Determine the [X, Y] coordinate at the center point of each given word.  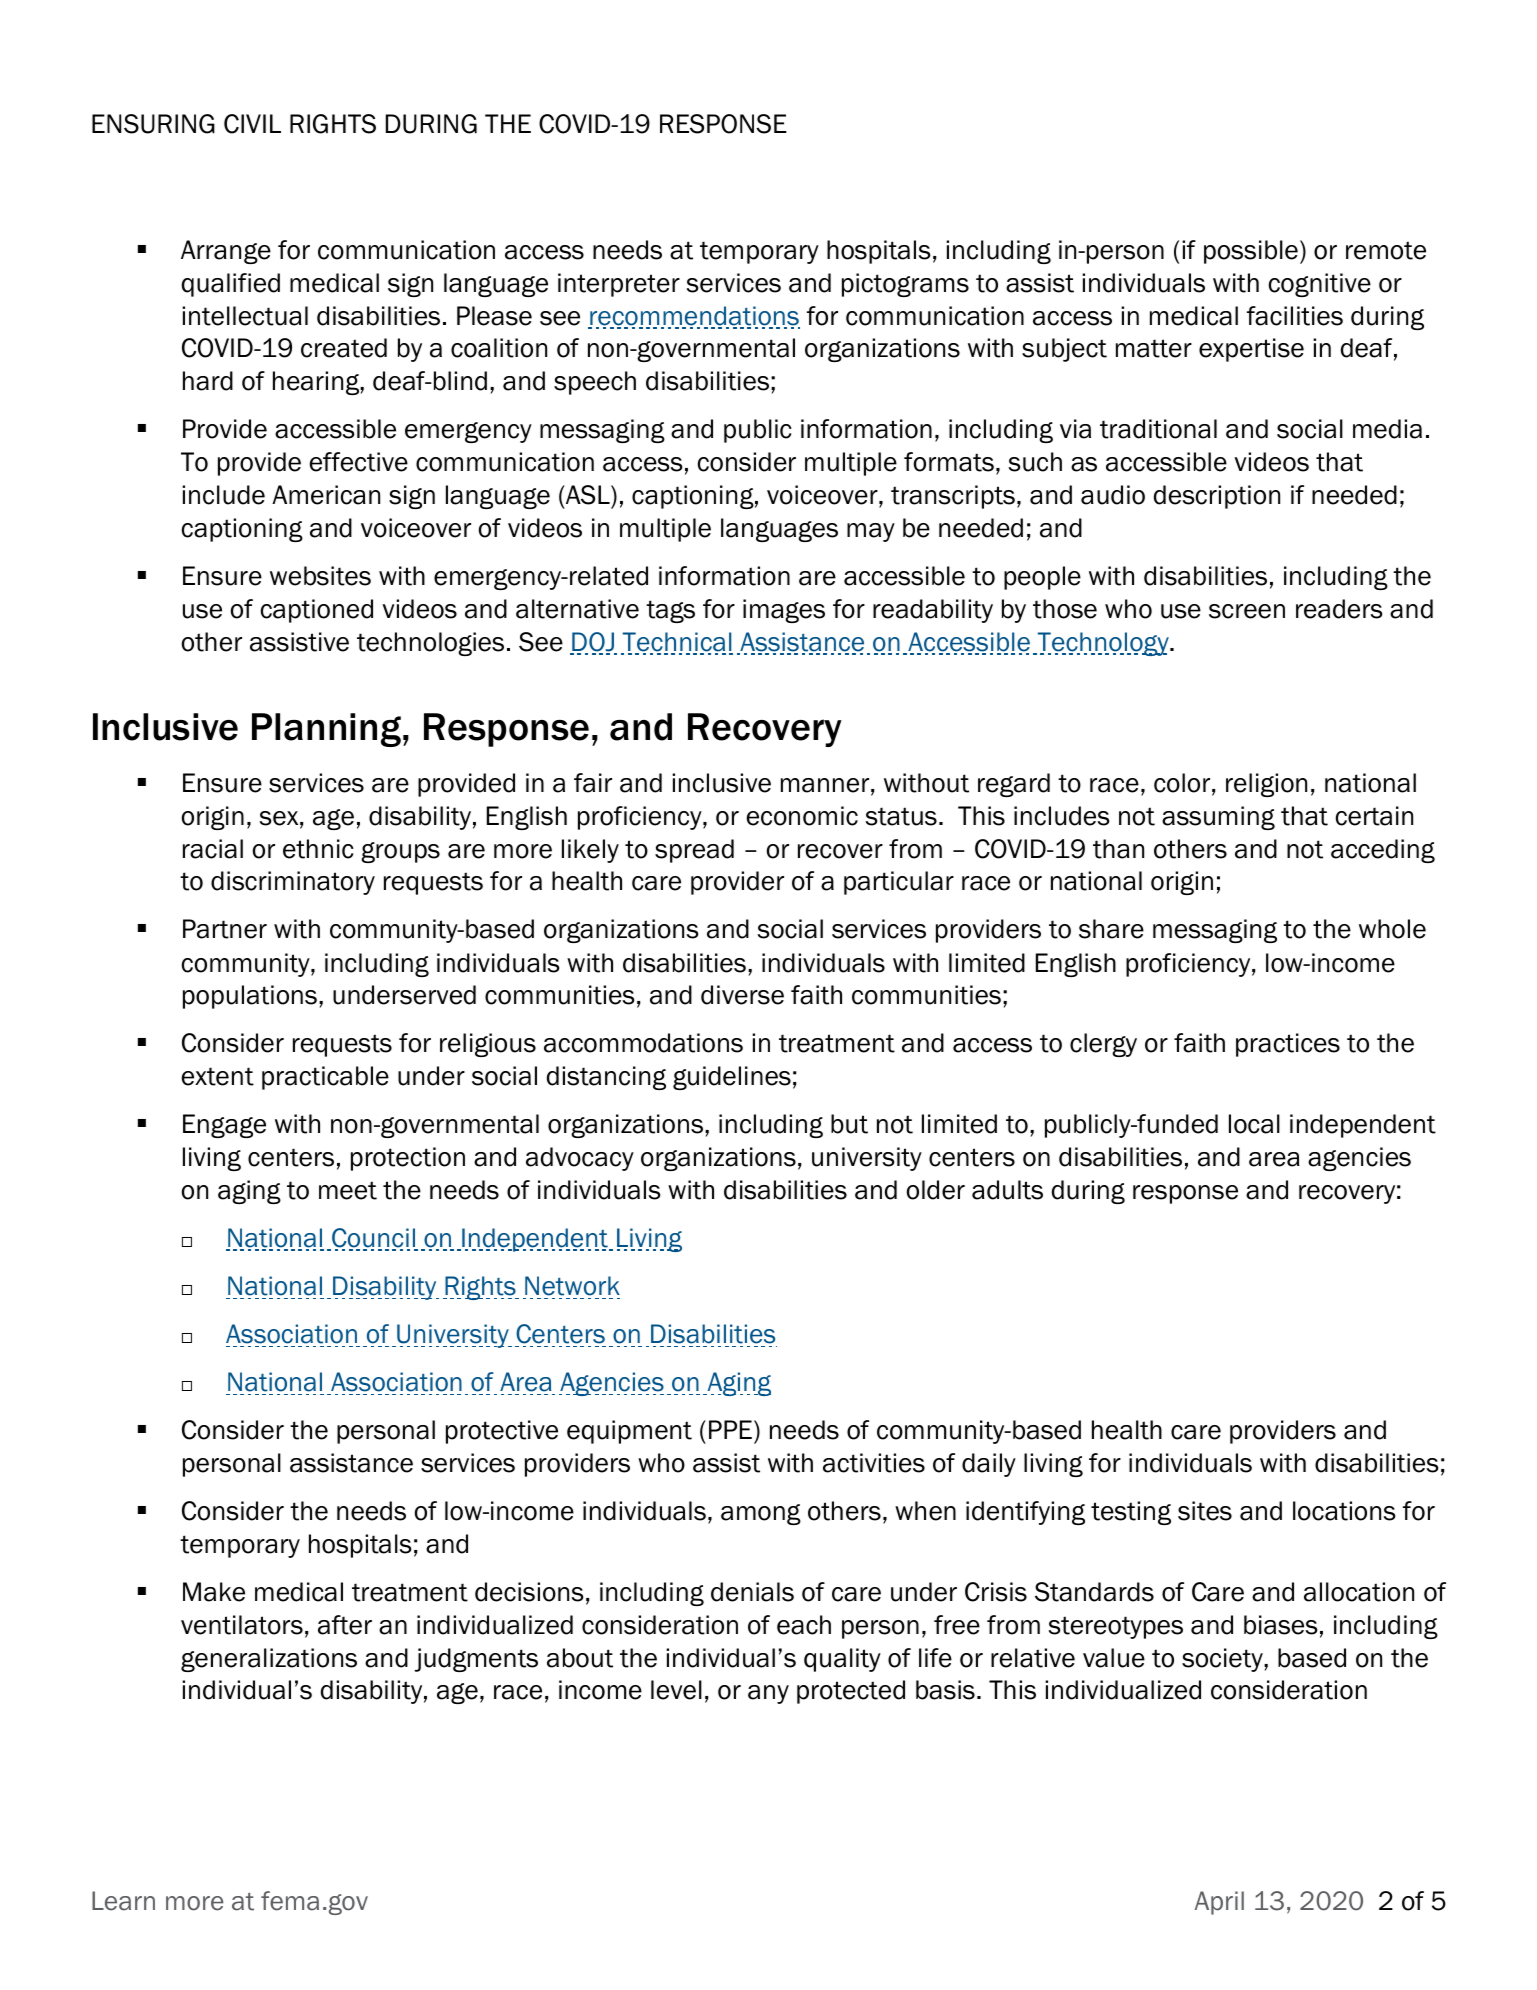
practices [1288, 1045]
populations [250, 997]
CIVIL [252, 124]
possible [1251, 252]
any [768, 1694]
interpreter [619, 285]
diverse [742, 995]
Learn [123, 1901]
